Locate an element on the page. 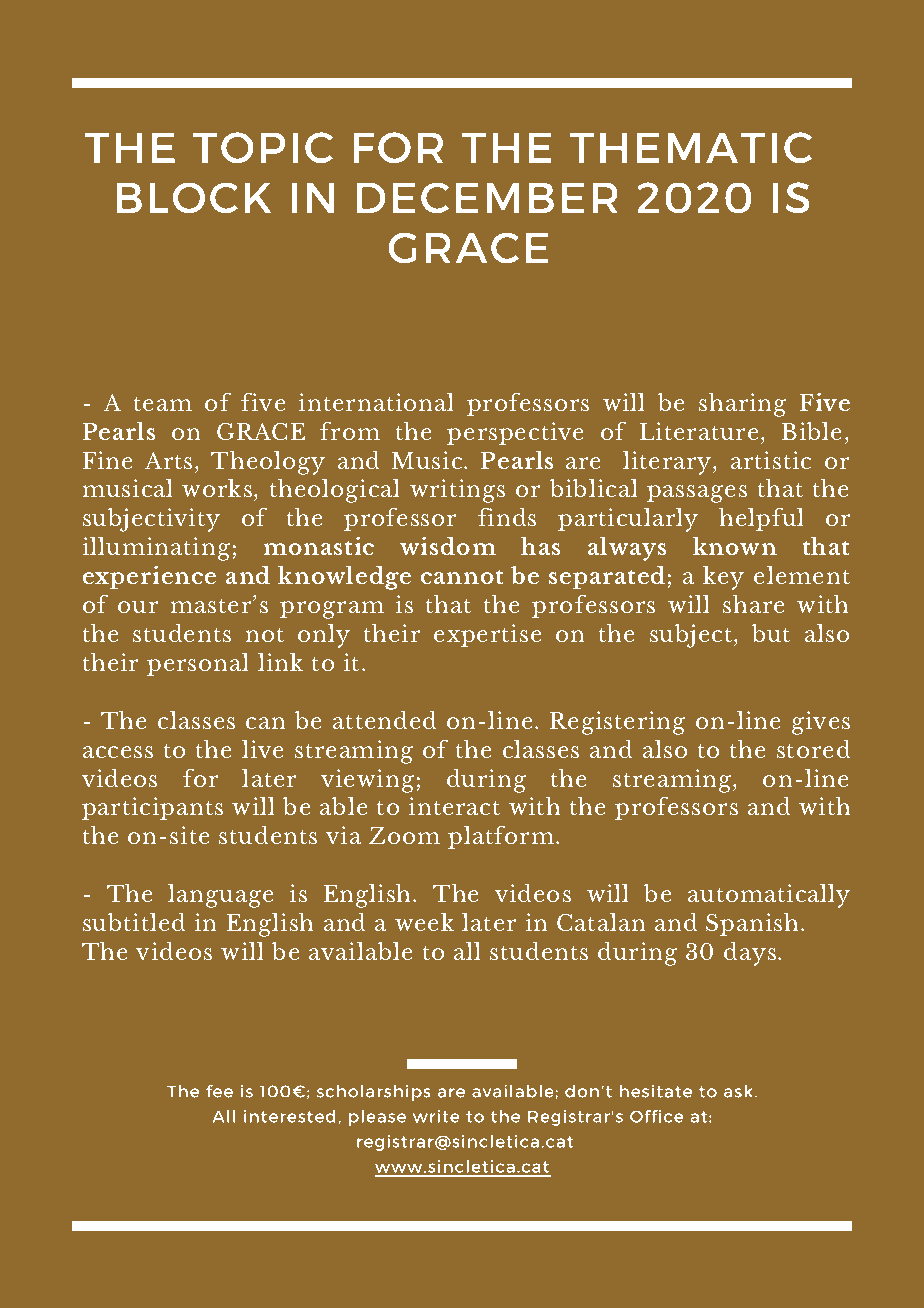 Image resolution: width=924 pixels, height=1308 pixels. DECEMBER is located at coordinates (487, 198).
